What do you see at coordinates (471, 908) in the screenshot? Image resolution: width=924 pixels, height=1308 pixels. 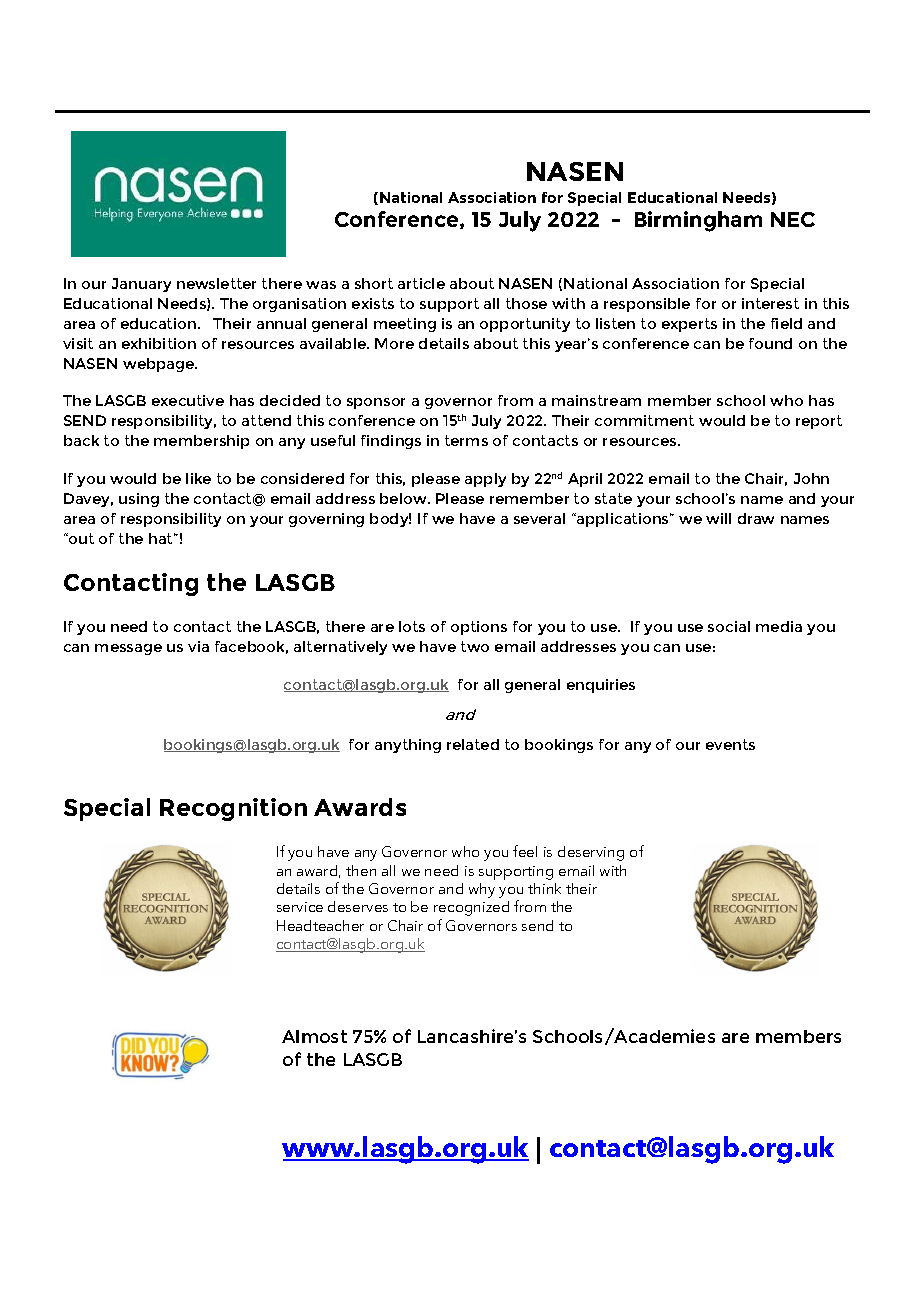 I see `recognized` at bounding box center [471, 908].
